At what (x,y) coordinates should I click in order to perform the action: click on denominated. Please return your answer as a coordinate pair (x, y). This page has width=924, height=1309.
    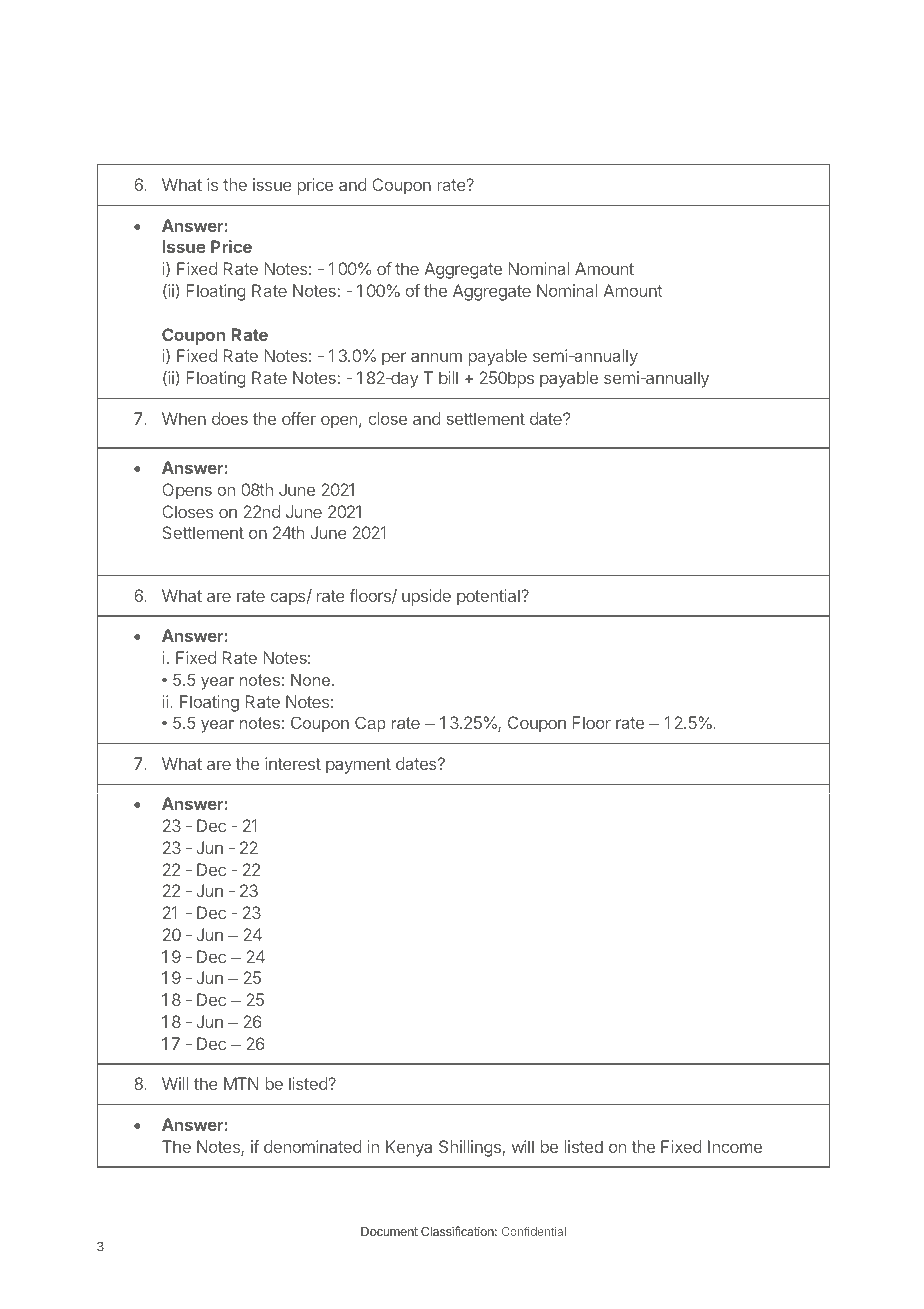
    Looking at the image, I should click on (313, 1146).
